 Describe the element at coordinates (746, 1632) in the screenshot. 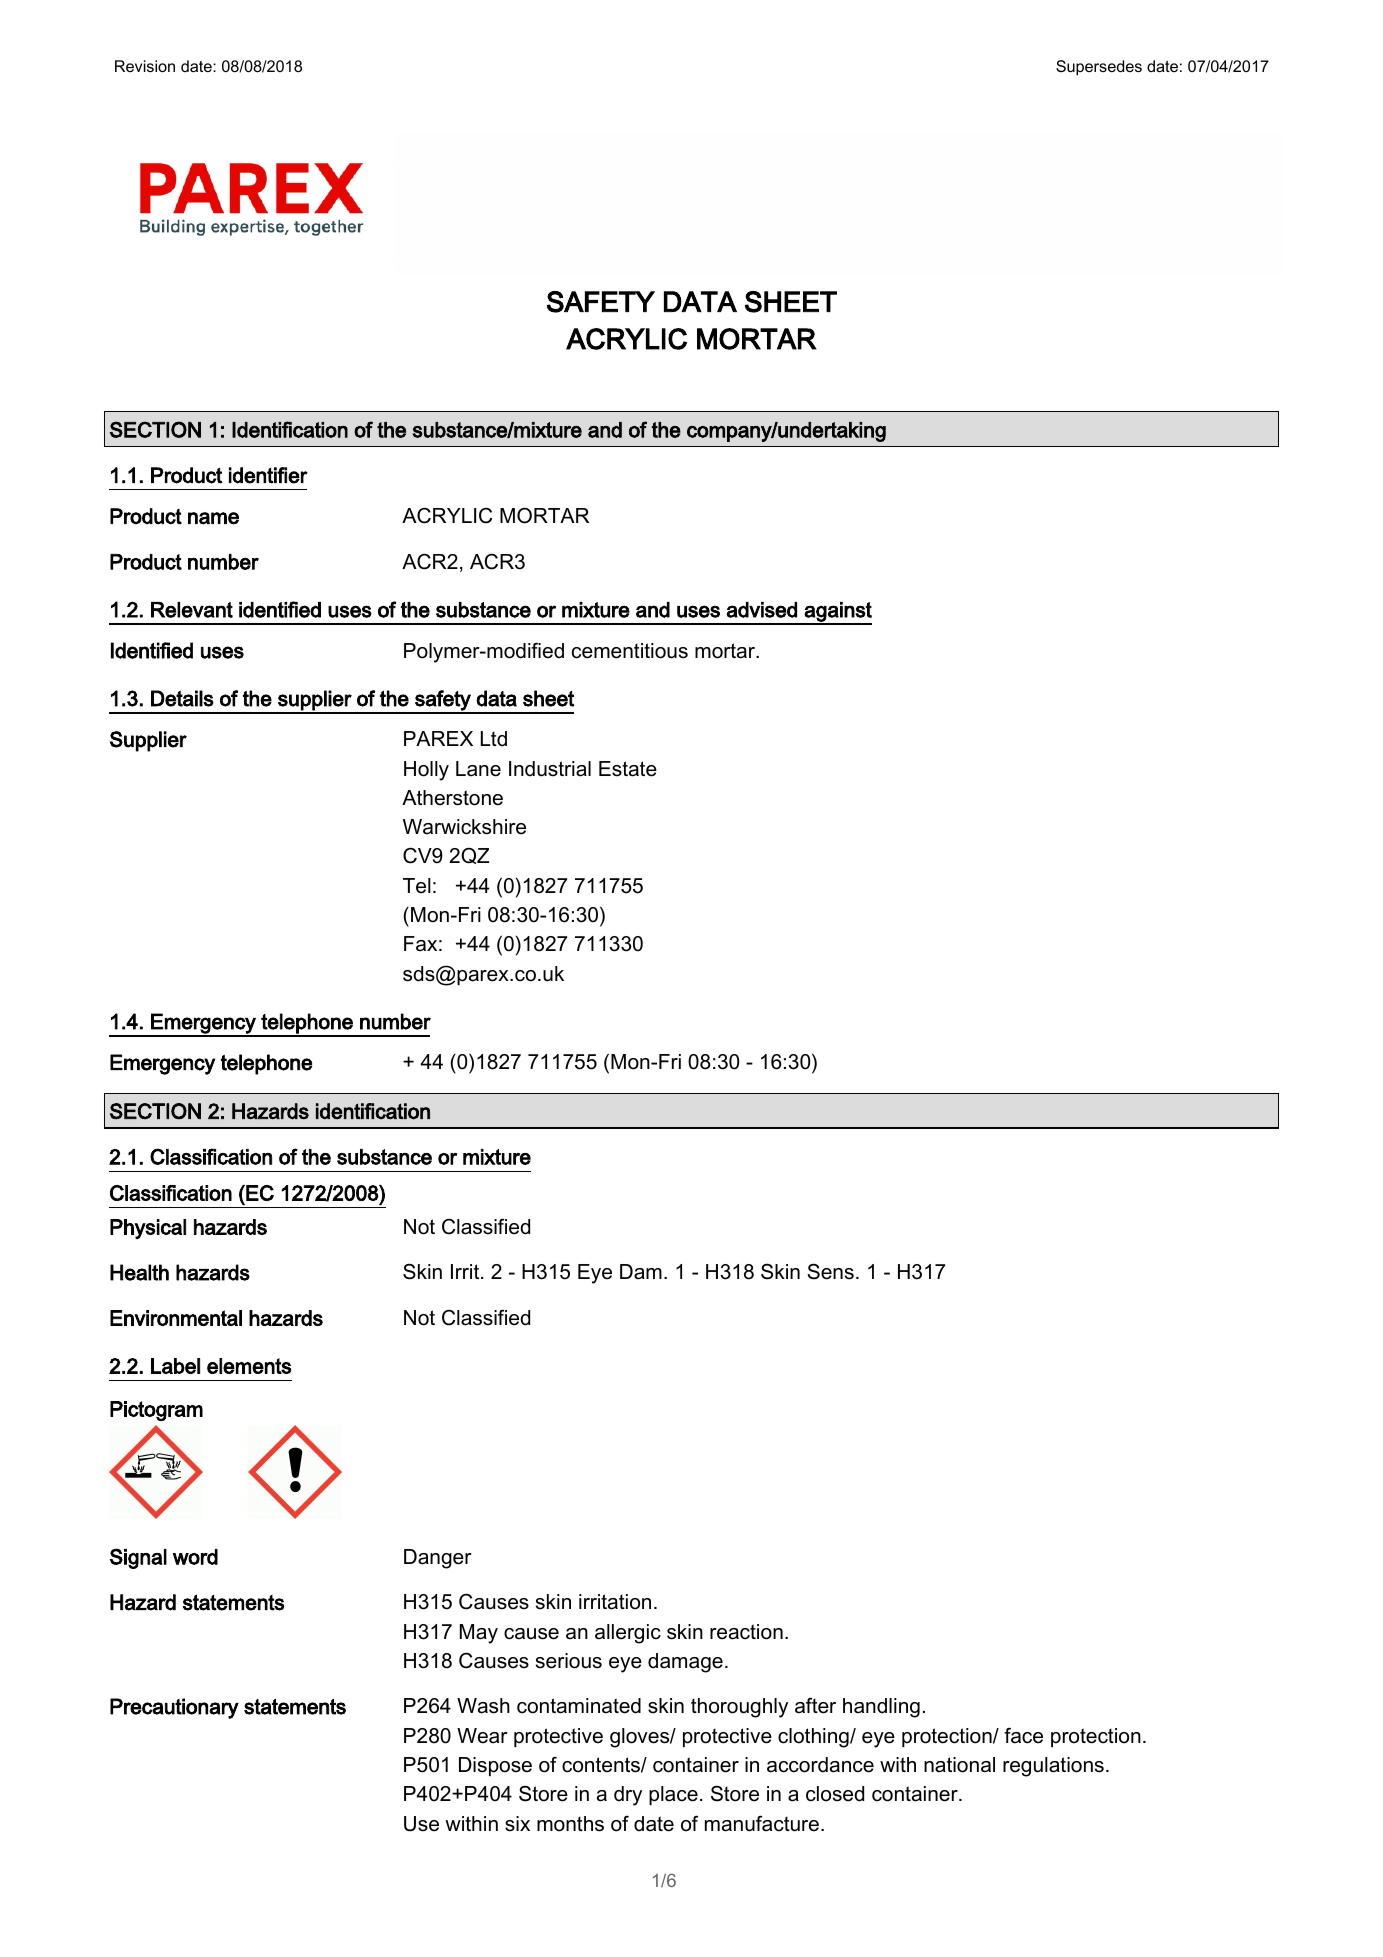

I see `reaction` at that location.
